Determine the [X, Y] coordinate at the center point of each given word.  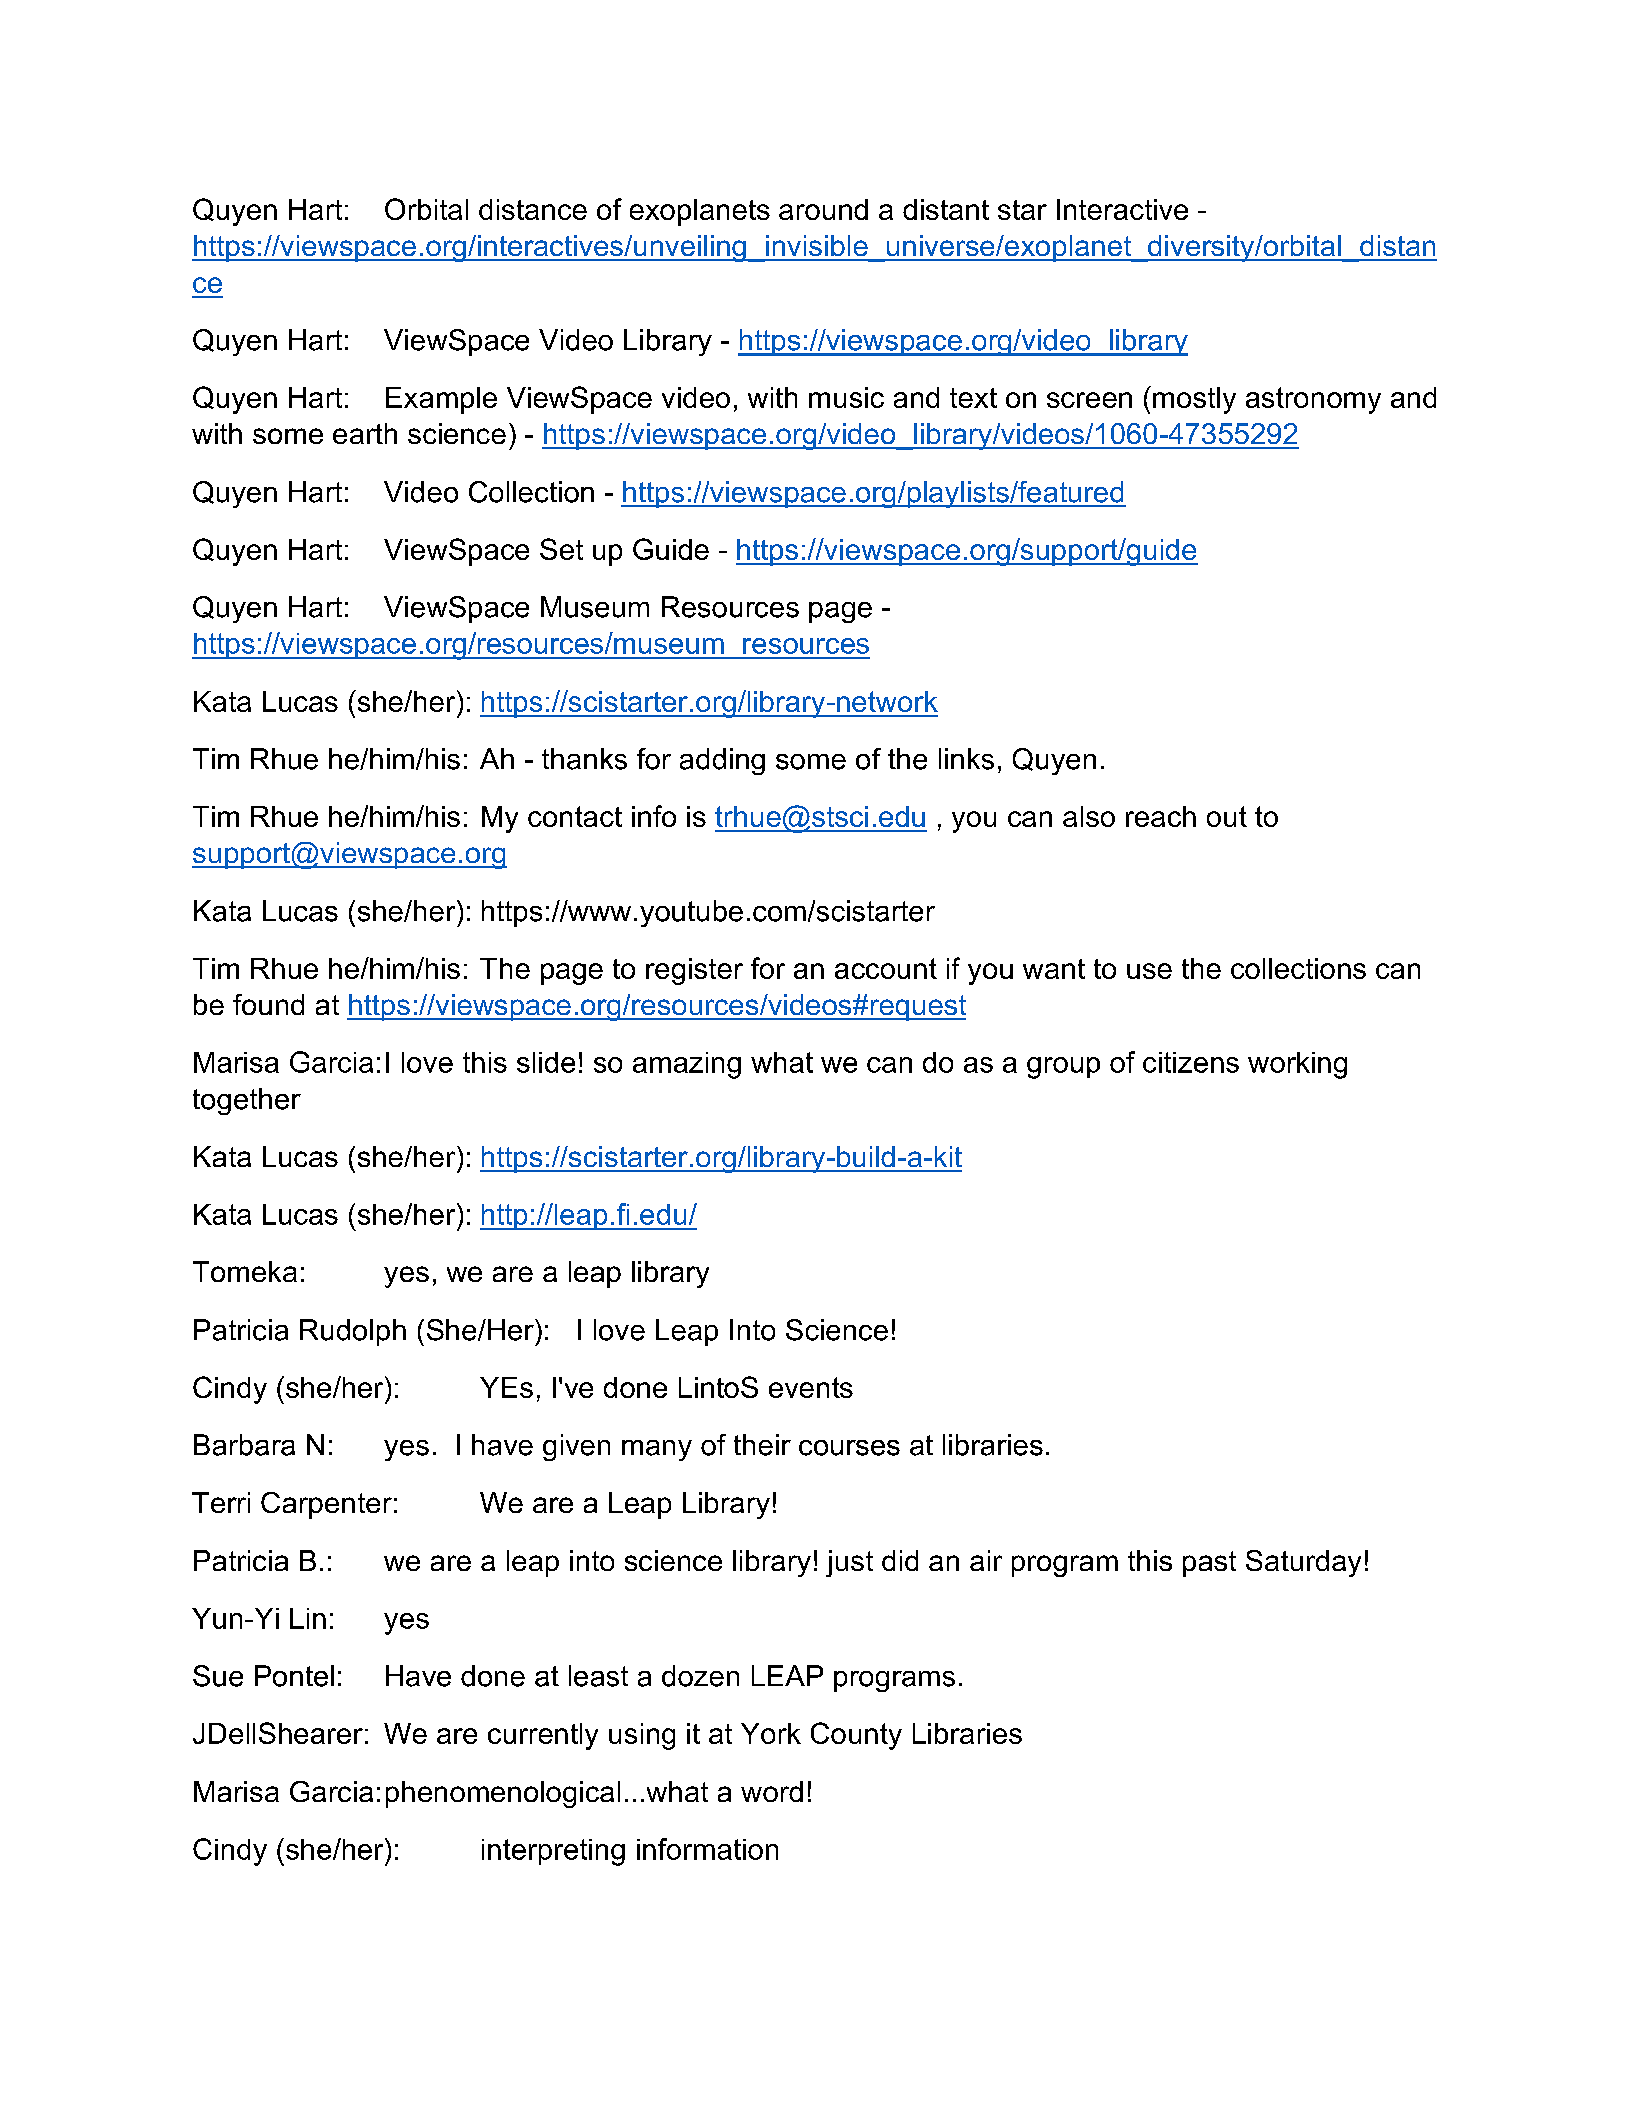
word [772, 1791]
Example [441, 400]
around [823, 209]
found [268, 1004]
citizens [1191, 1062]
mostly [1194, 400]
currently [543, 1736]
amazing [687, 1065]
